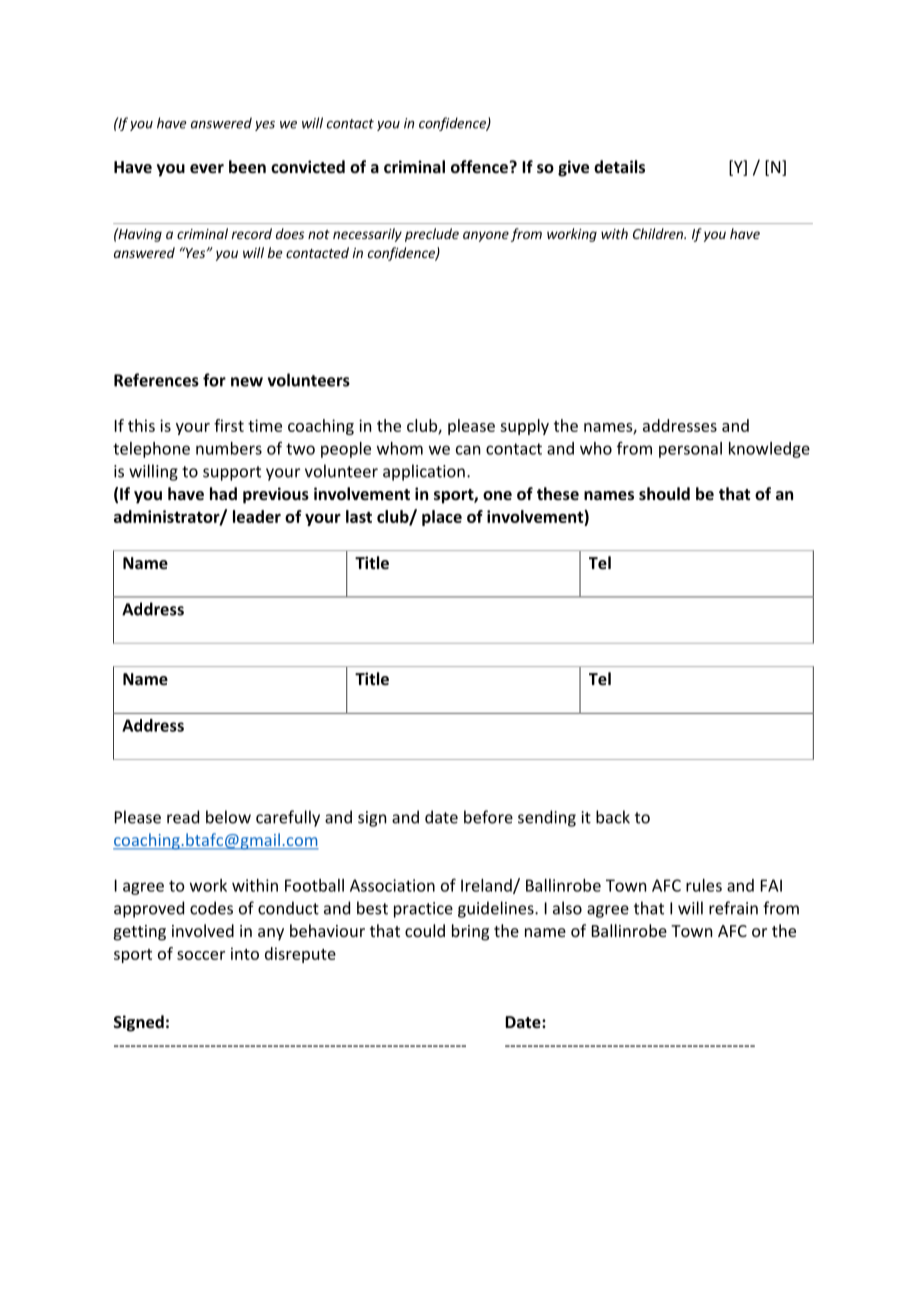 This image has width=924, height=1308. I want to click on place, so click(442, 518).
